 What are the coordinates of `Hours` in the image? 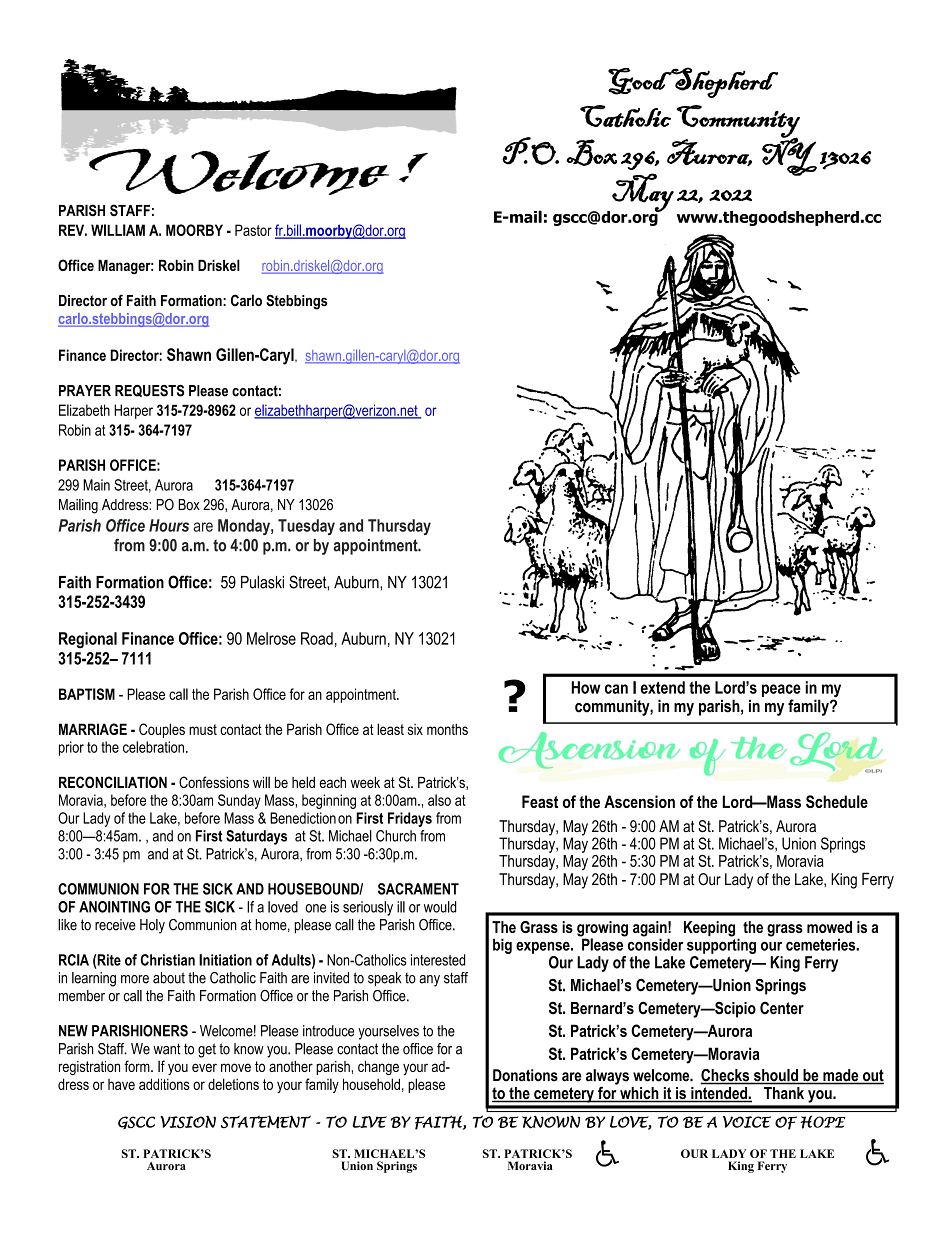 It's located at (169, 525).
